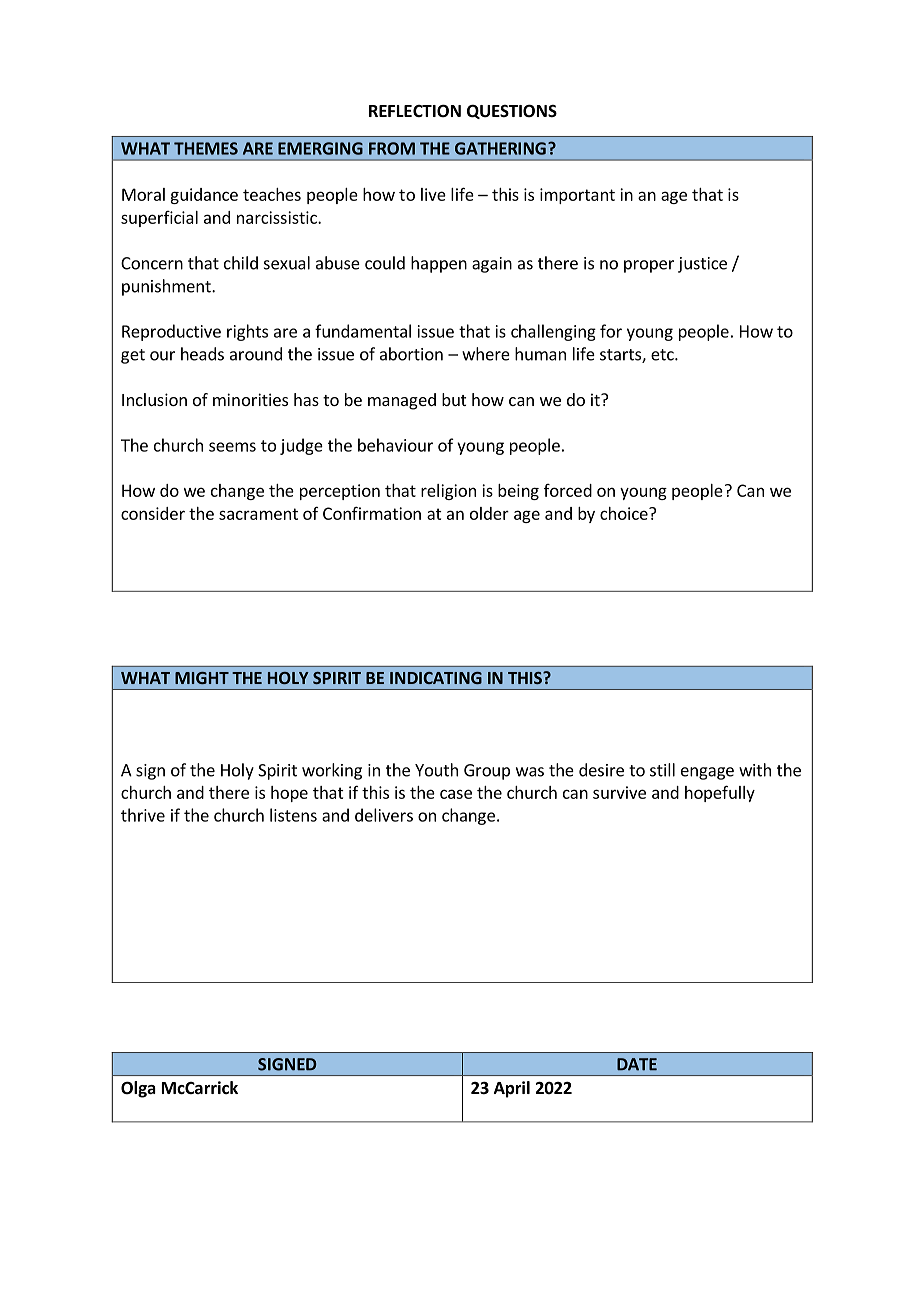 This screenshot has height=1308, width=924. Describe the element at coordinates (138, 1089) in the screenshot. I see `Olga` at that location.
